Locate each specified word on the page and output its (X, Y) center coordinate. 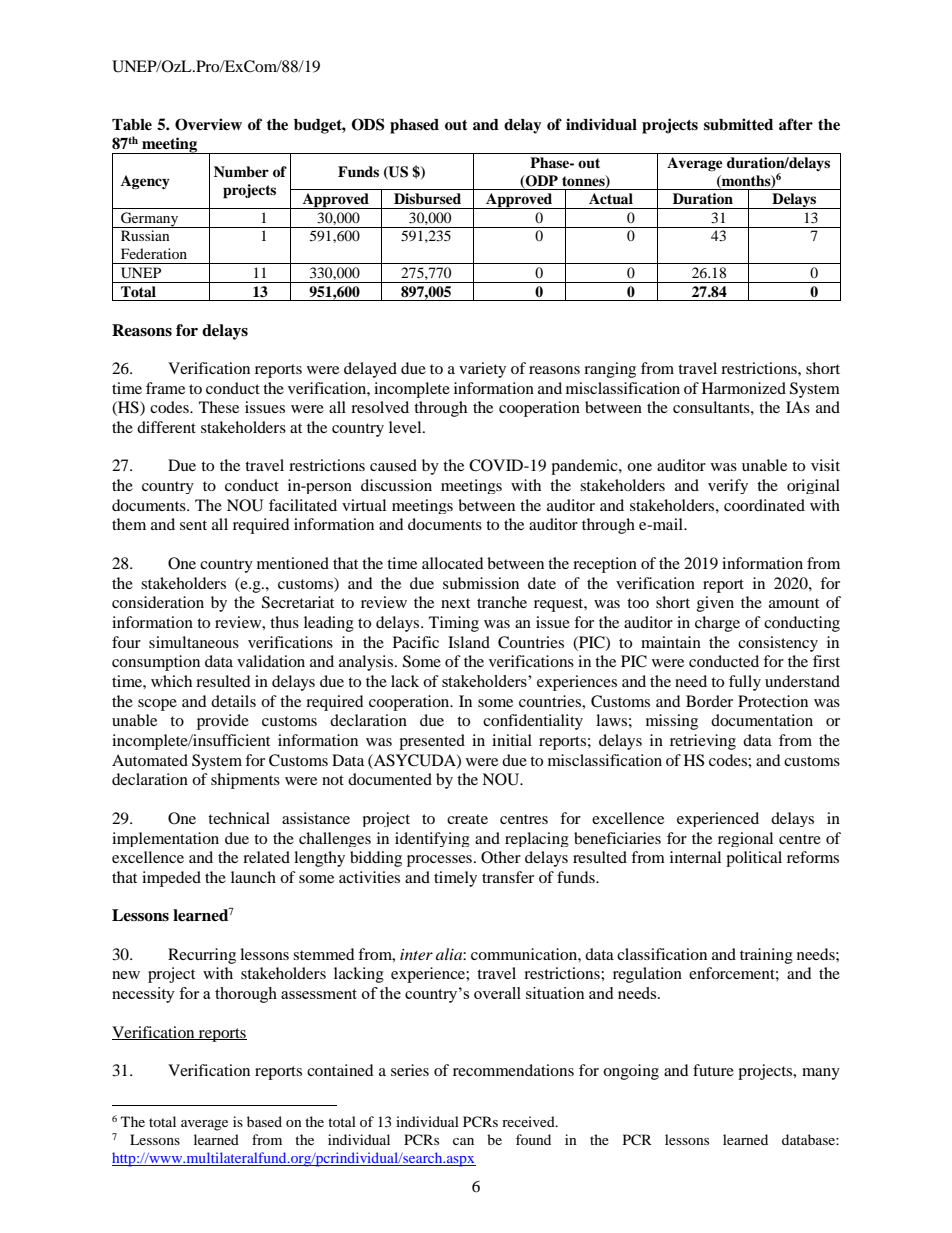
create (467, 819)
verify (728, 486)
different (166, 427)
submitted (738, 124)
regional (745, 839)
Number (241, 171)
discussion (396, 485)
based (264, 1121)
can (463, 1141)
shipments (245, 781)
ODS (368, 124)
